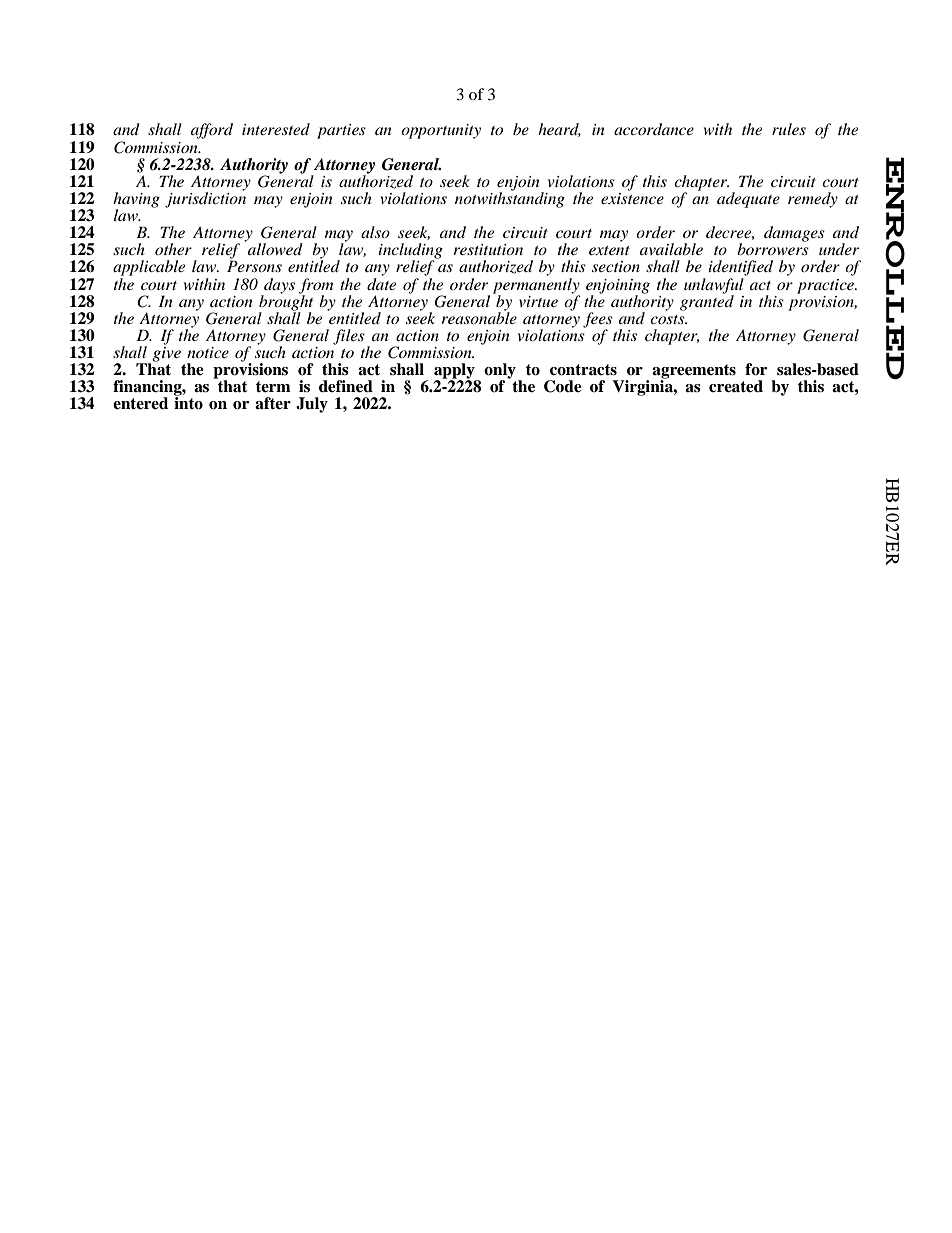 This screenshot has width=952, height=1233. What do you see at coordinates (188, 402) in the screenshot?
I see `into` at bounding box center [188, 402].
